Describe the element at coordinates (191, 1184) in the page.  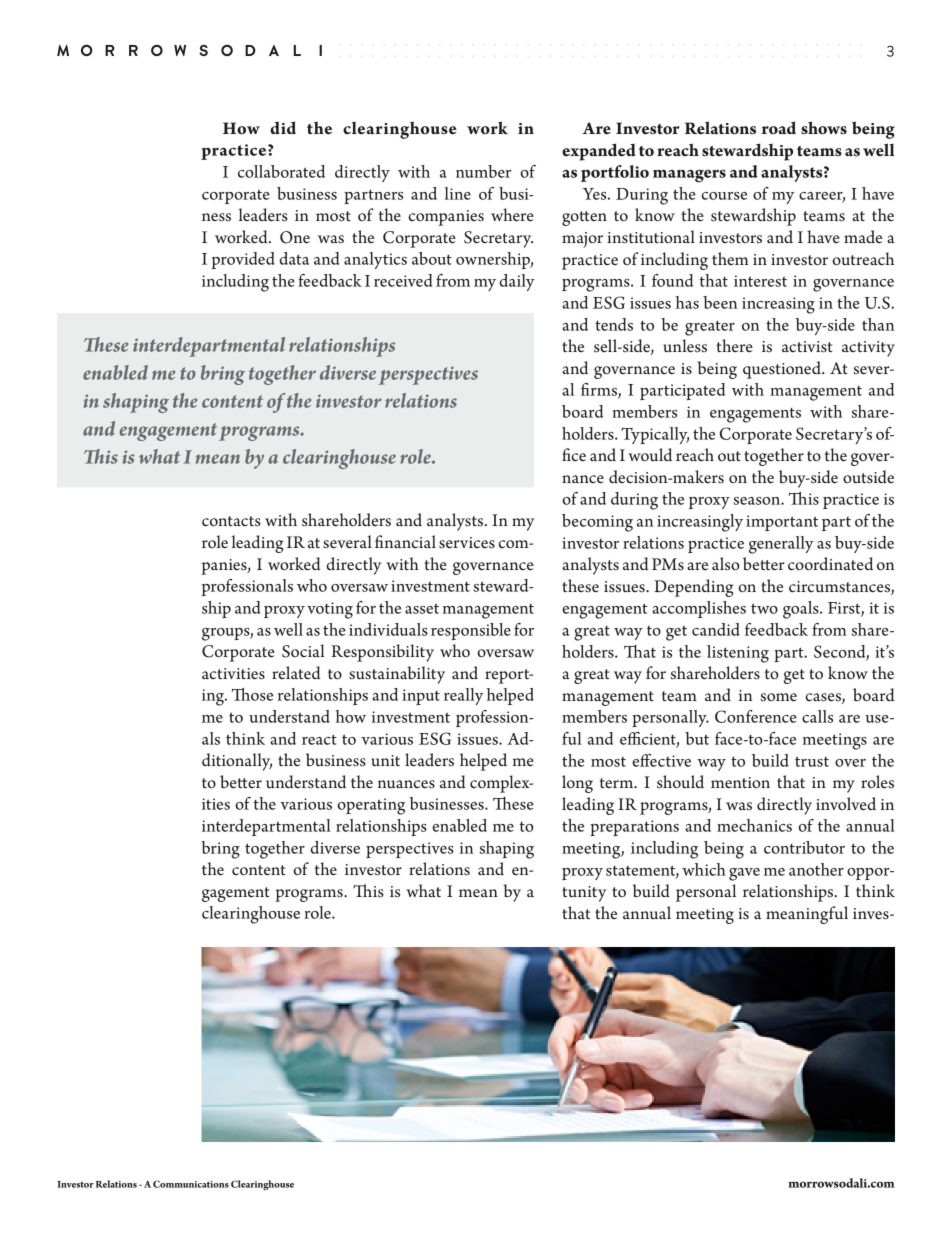
I see `Communications` at that location.
